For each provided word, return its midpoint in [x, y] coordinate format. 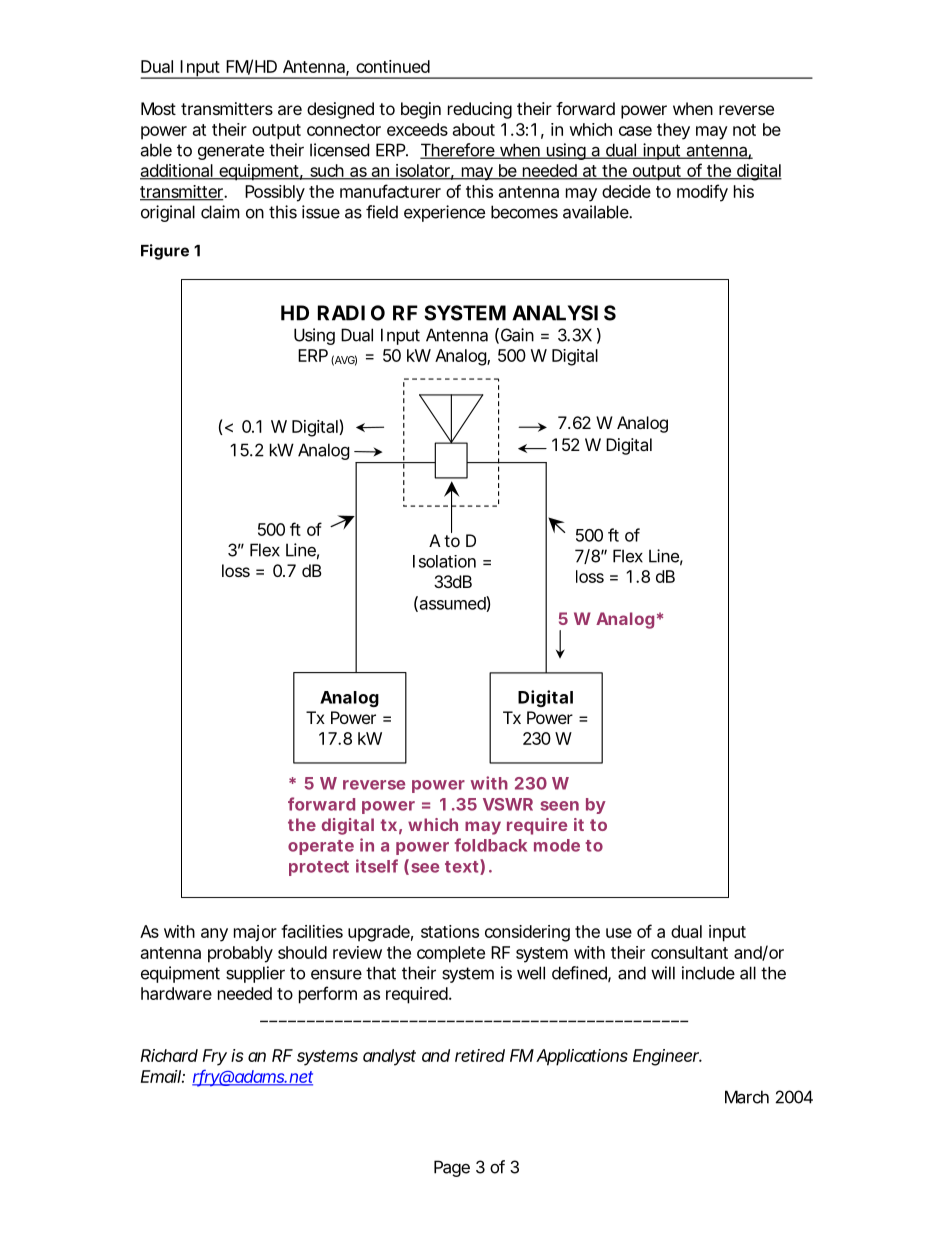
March [747, 1097]
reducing [480, 110]
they [673, 131]
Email [161, 1076]
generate [231, 152]
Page [452, 1168]
